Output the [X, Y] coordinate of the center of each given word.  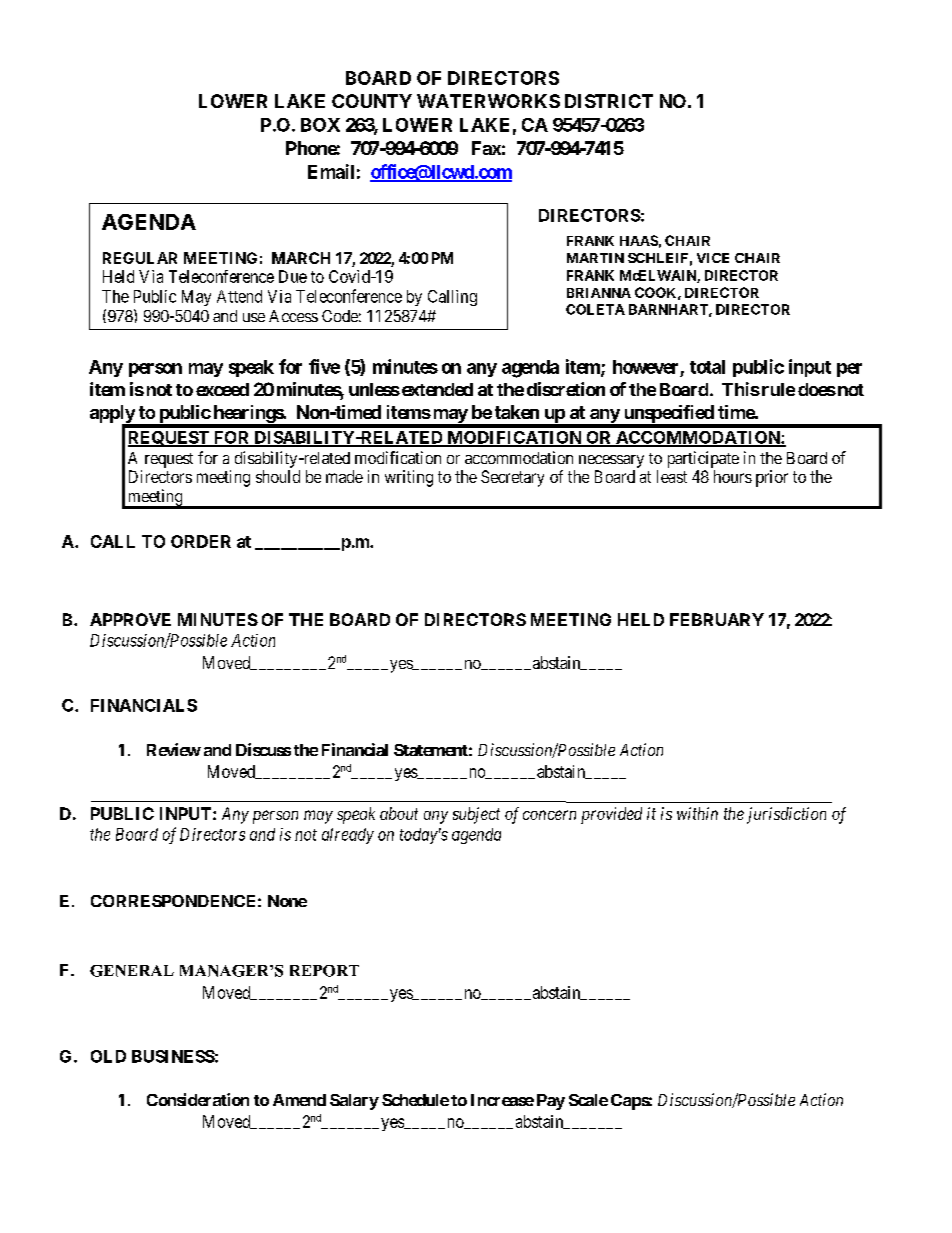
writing [409, 478]
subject [476, 815]
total [707, 367]
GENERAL [132, 971]
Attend [239, 296]
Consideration [198, 1099]
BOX [320, 125]
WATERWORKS [488, 101]
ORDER [201, 541]
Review [174, 749]
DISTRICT [609, 101]
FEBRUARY [717, 619]
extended [436, 389]
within [697, 813]
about [399, 813]
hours [733, 476]
